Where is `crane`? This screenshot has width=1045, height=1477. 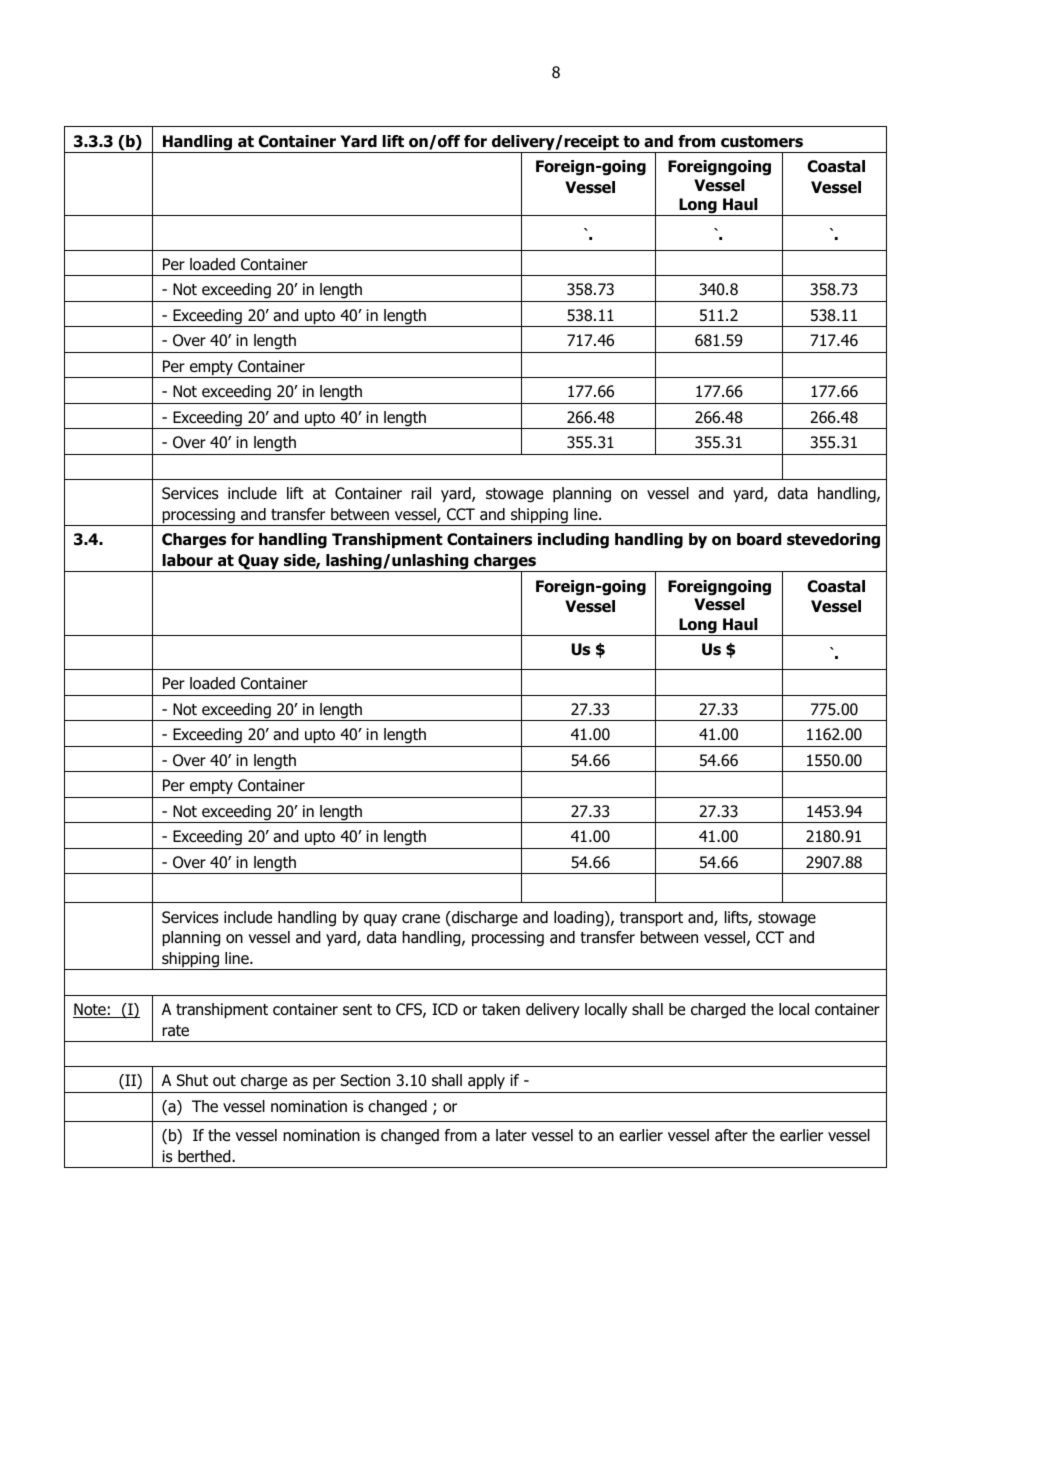
crane is located at coordinates (421, 919).
